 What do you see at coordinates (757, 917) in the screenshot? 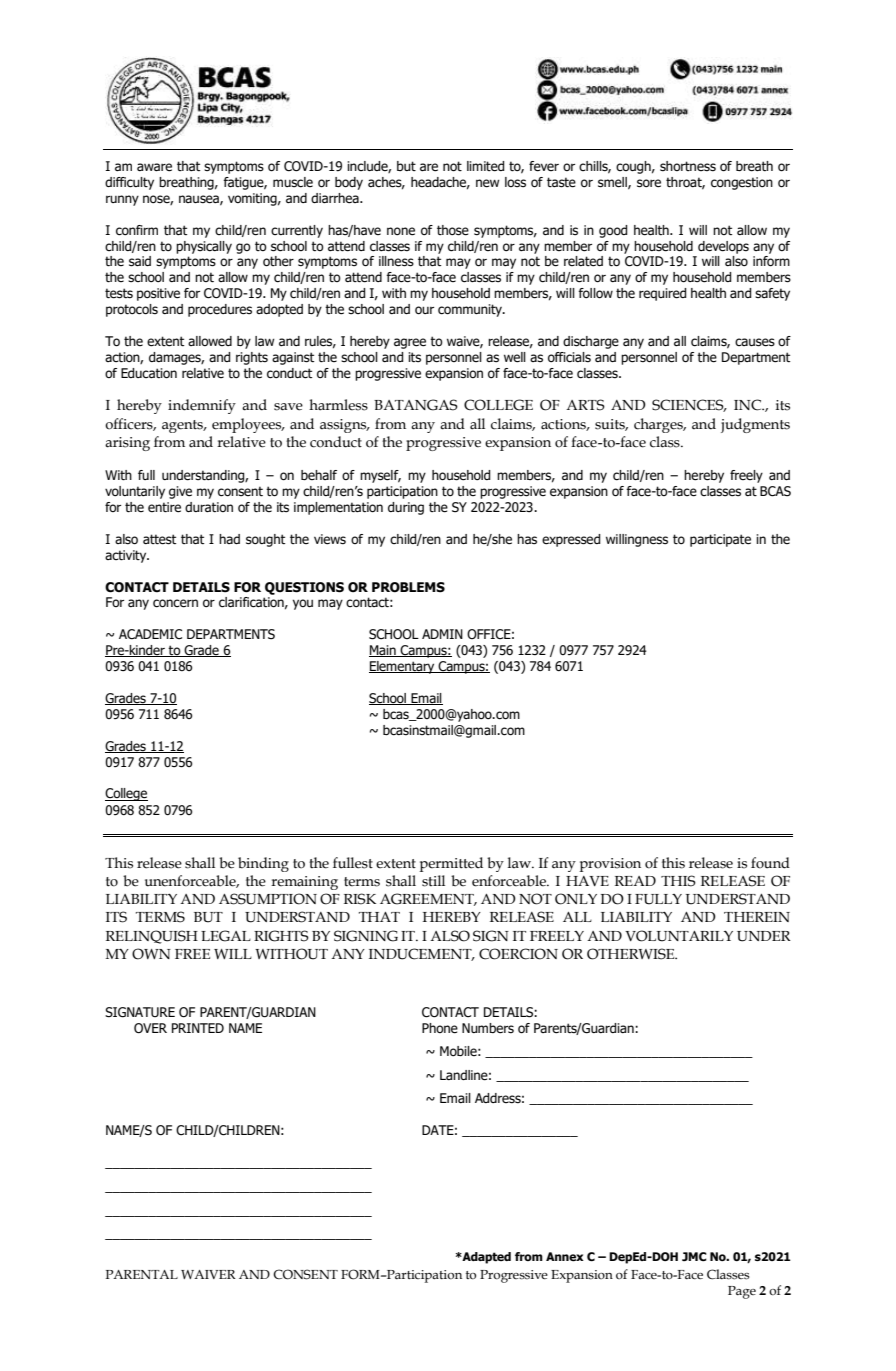
I see `THEREIN` at bounding box center [757, 917].
